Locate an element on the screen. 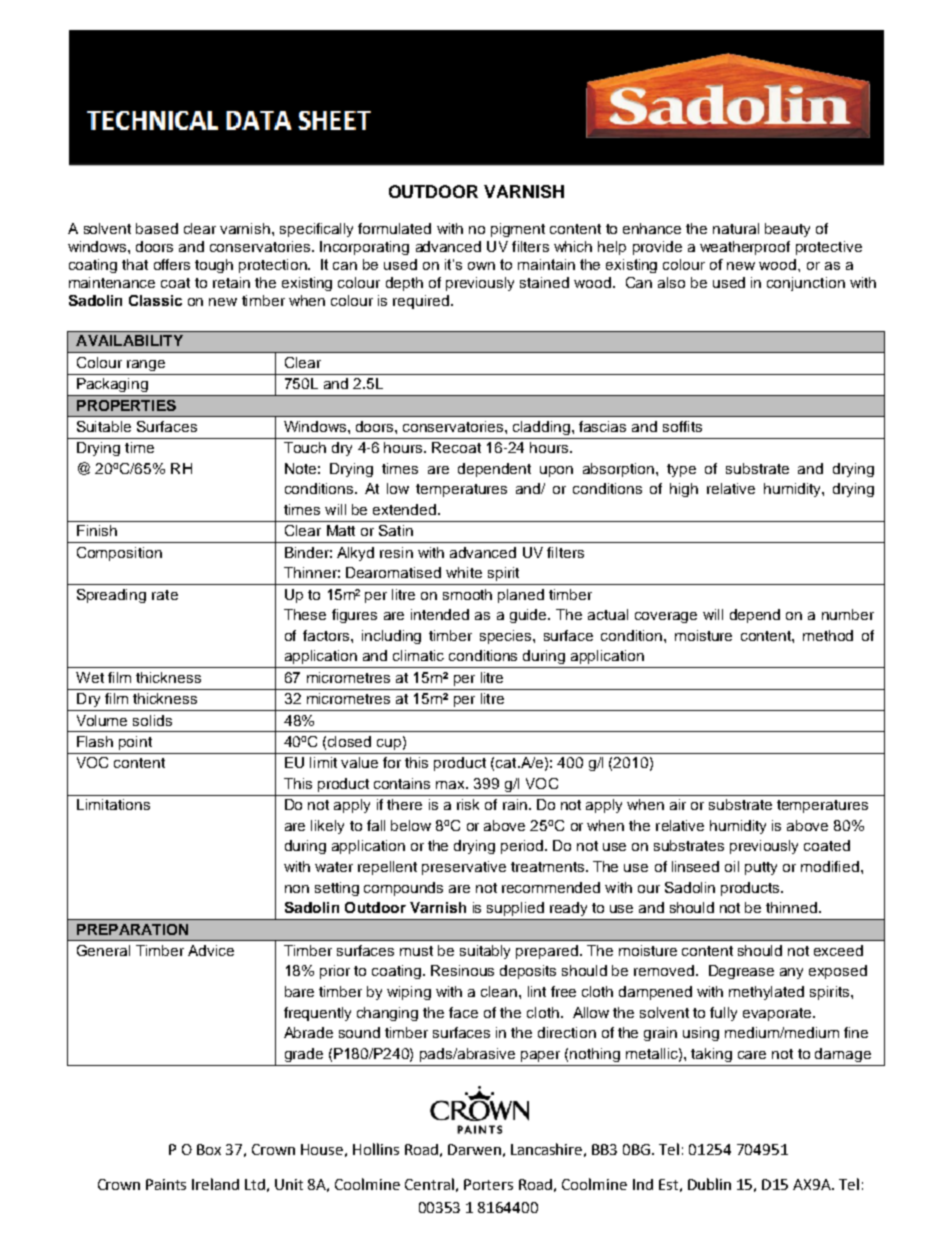 The height and width of the screenshot is (1233, 952). high is located at coordinates (684, 490).
